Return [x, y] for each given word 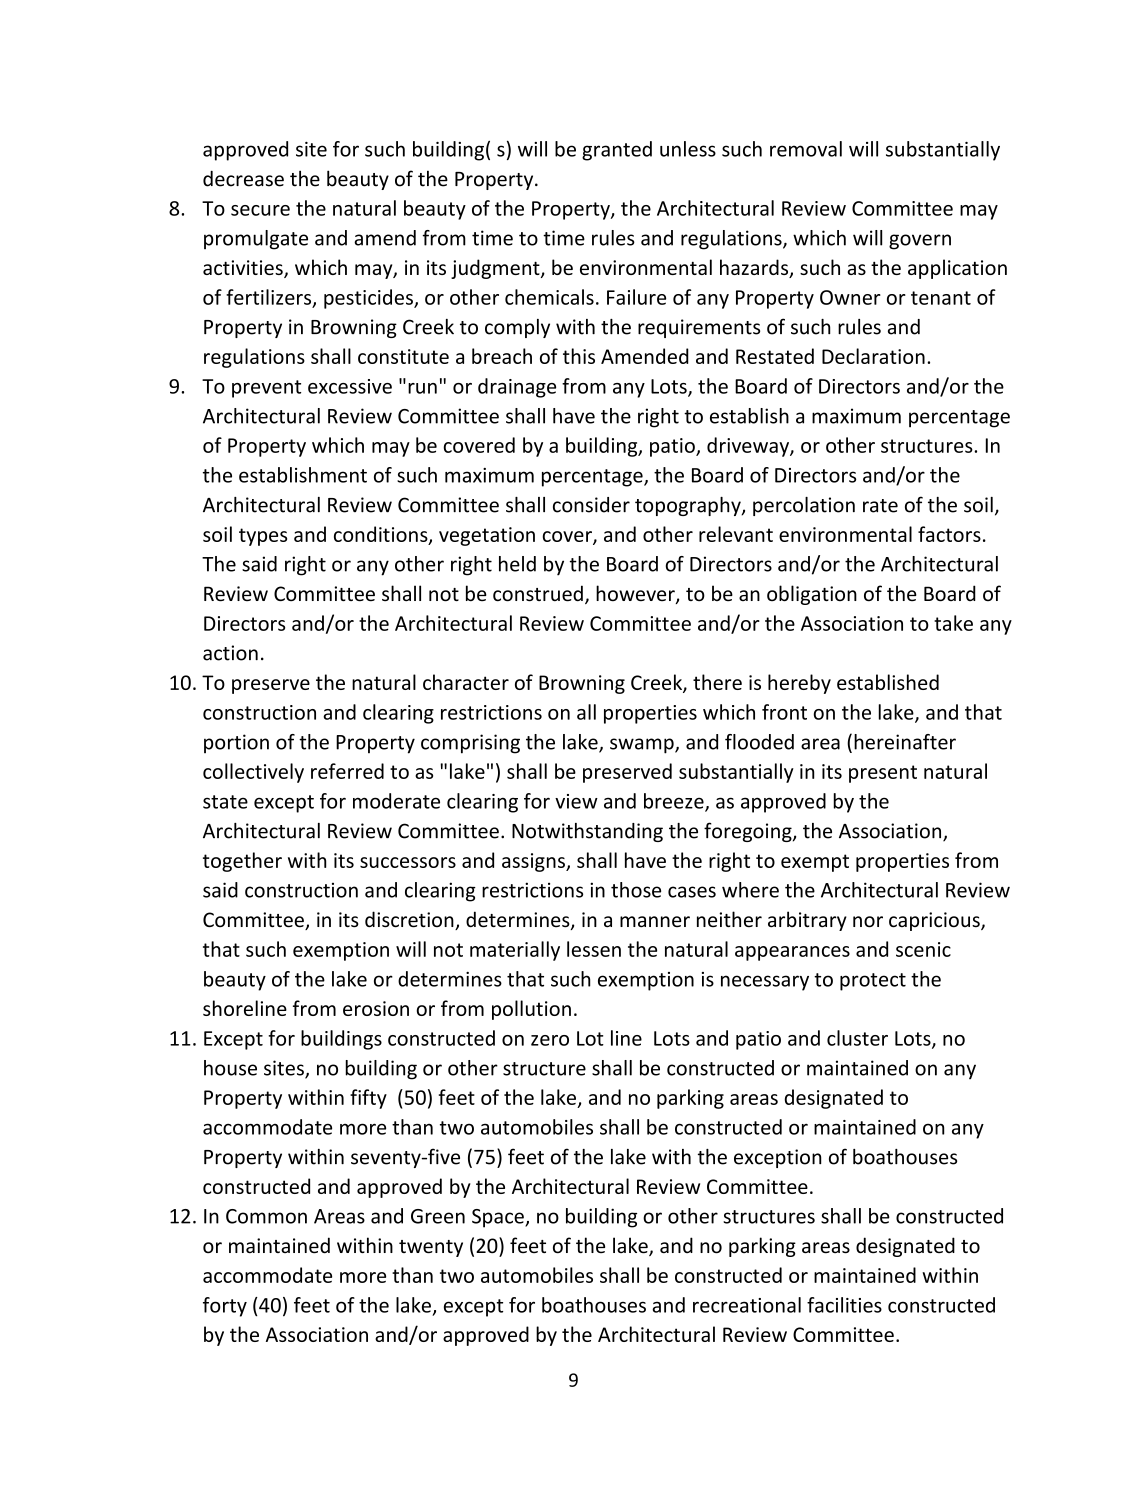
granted [617, 151]
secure [260, 210]
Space [499, 1218]
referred [347, 771]
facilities [844, 1305]
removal [806, 149]
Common [266, 1216]
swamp [643, 746]
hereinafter [905, 742]
